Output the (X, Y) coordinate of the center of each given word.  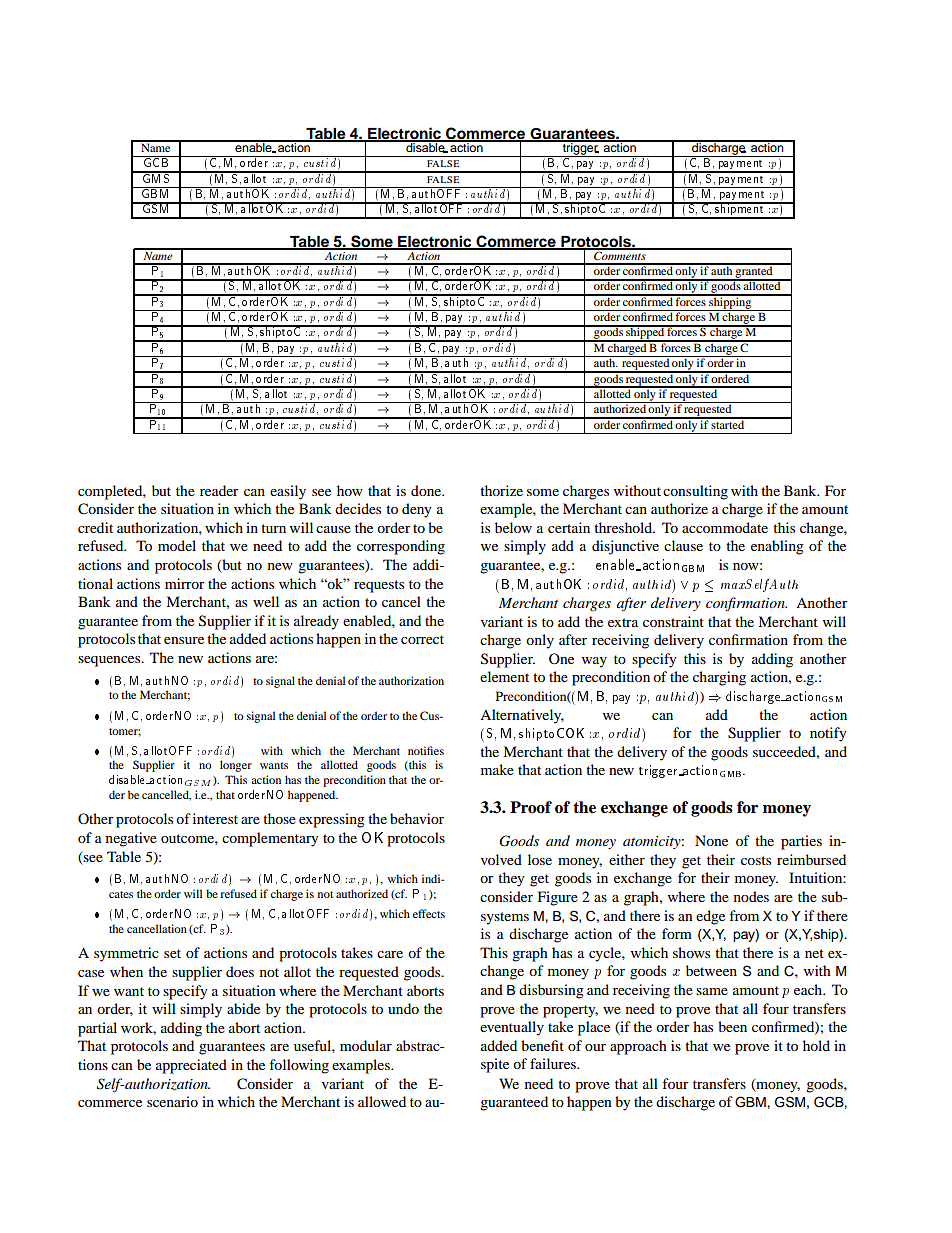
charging (719, 678)
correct (422, 639)
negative (131, 839)
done (427, 490)
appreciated (191, 1066)
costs (756, 860)
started (728, 423)
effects (429, 913)
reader (219, 490)
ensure (184, 640)
